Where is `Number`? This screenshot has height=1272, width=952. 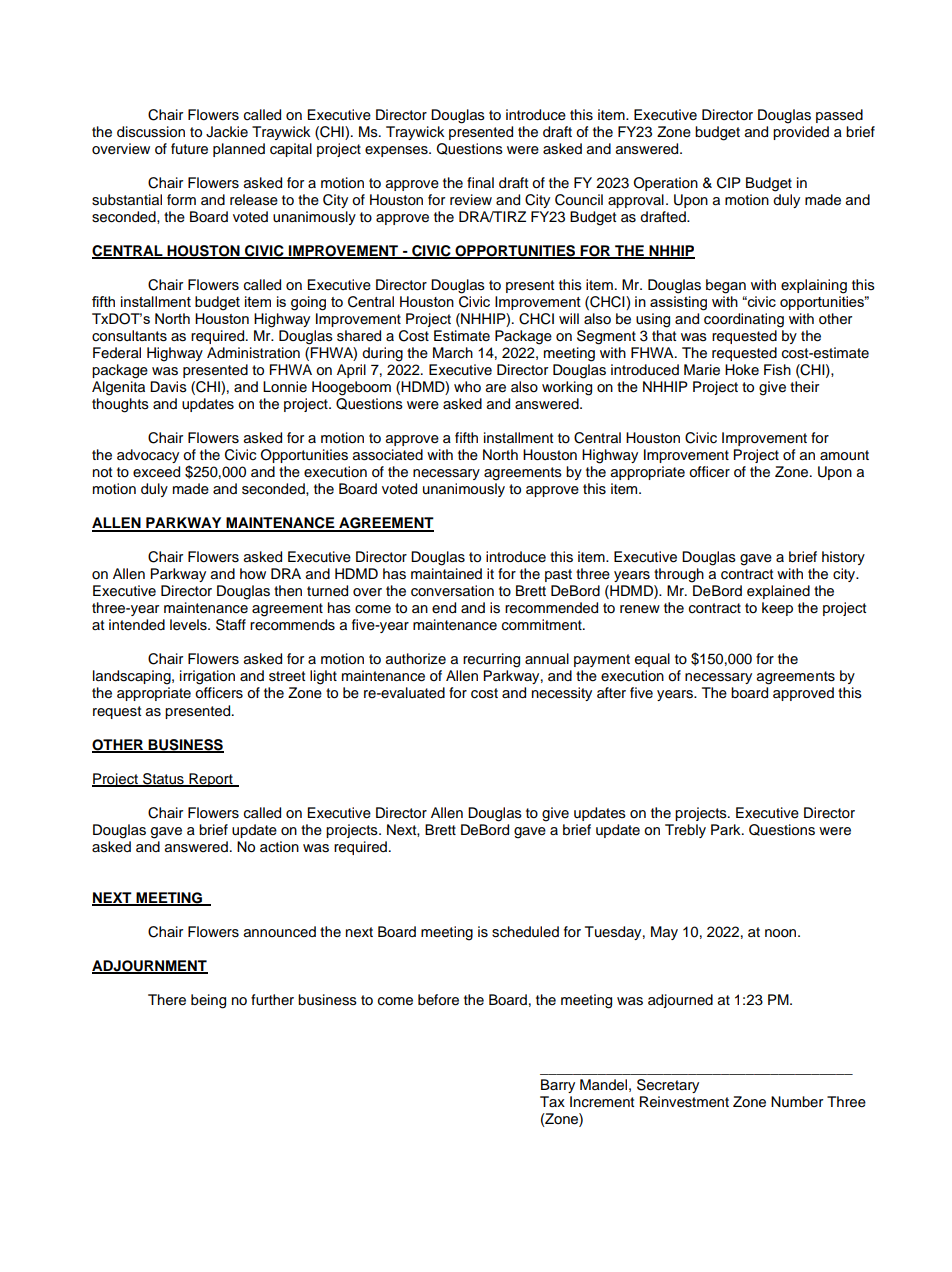
Number is located at coordinates (797, 1101).
